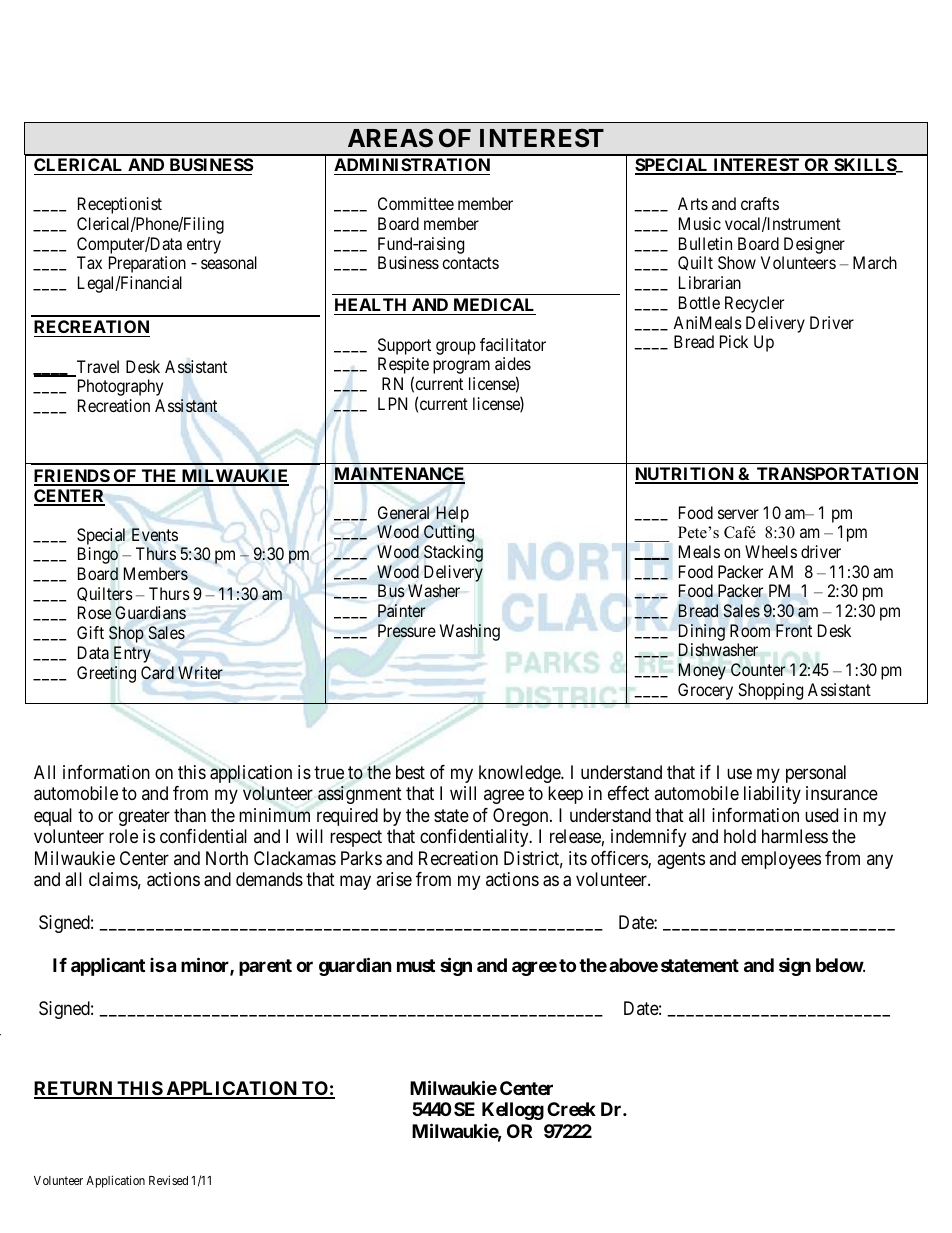 The image size is (952, 1233). Describe the element at coordinates (470, 632) in the page. I see `Washing` at that location.
